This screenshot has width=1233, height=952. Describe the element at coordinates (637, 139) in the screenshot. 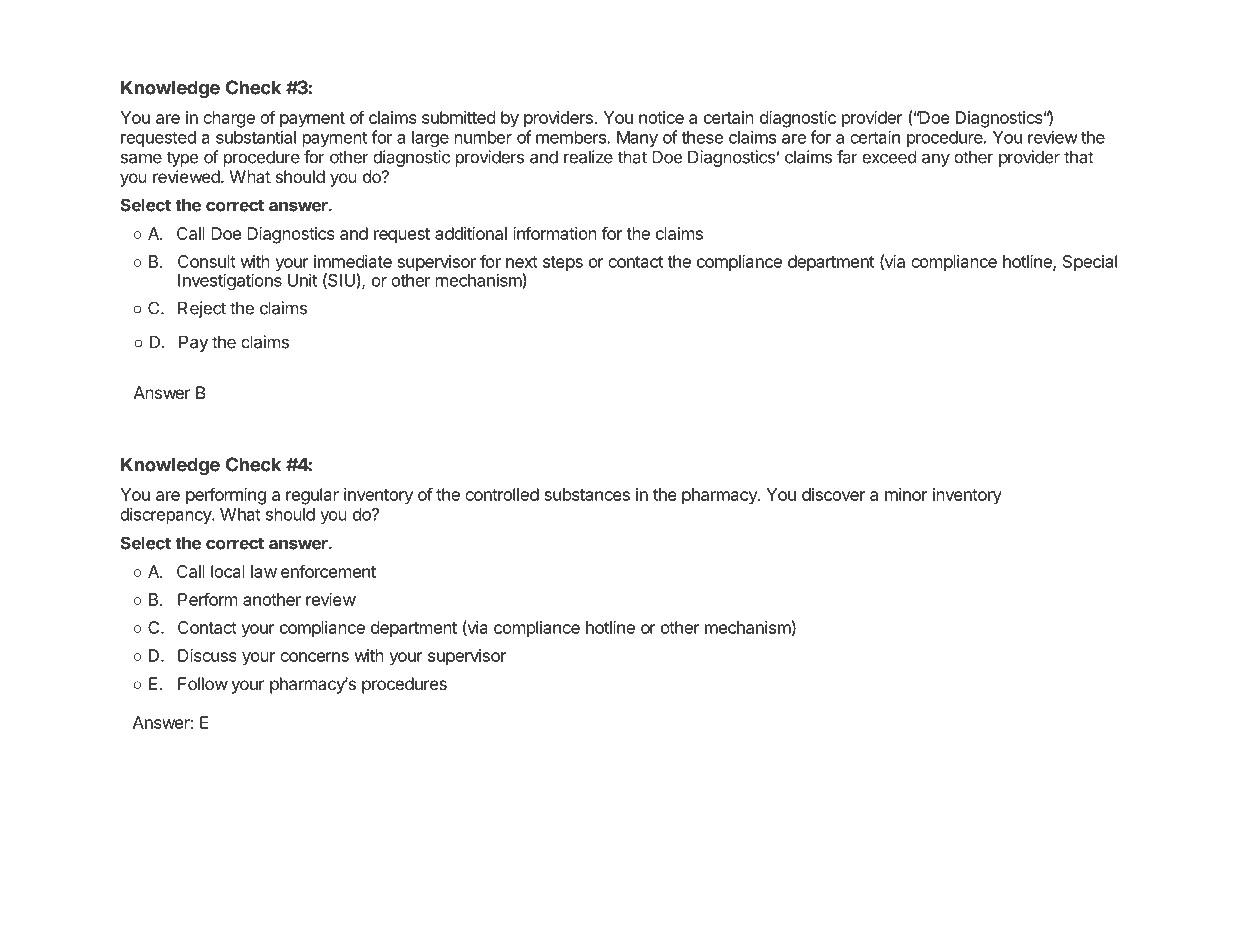

I see `Many` at that location.
